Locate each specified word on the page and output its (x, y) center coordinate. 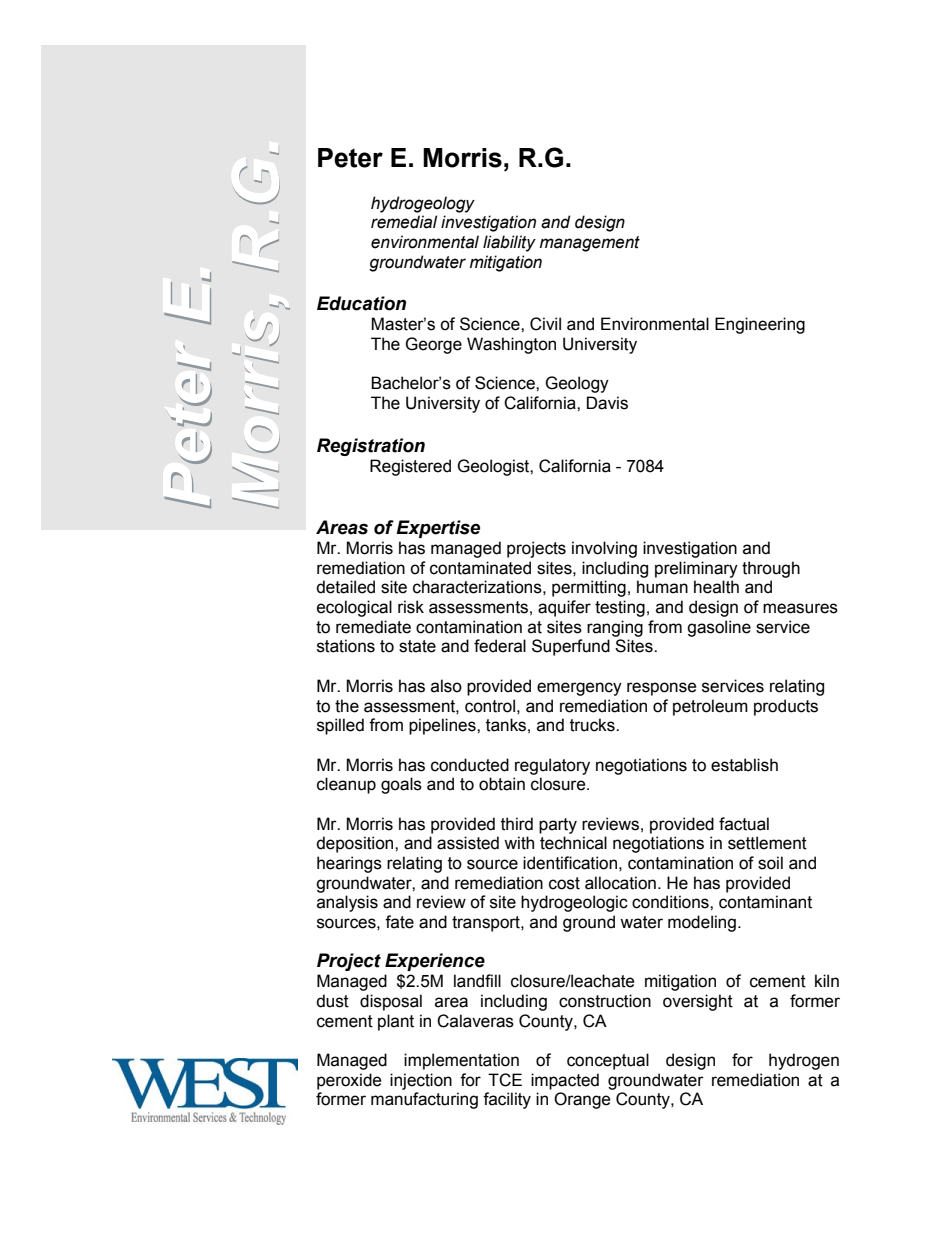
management (590, 244)
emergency (579, 689)
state (417, 646)
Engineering (760, 325)
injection (421, 1081)
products (786, 707)
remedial (404, 222)
